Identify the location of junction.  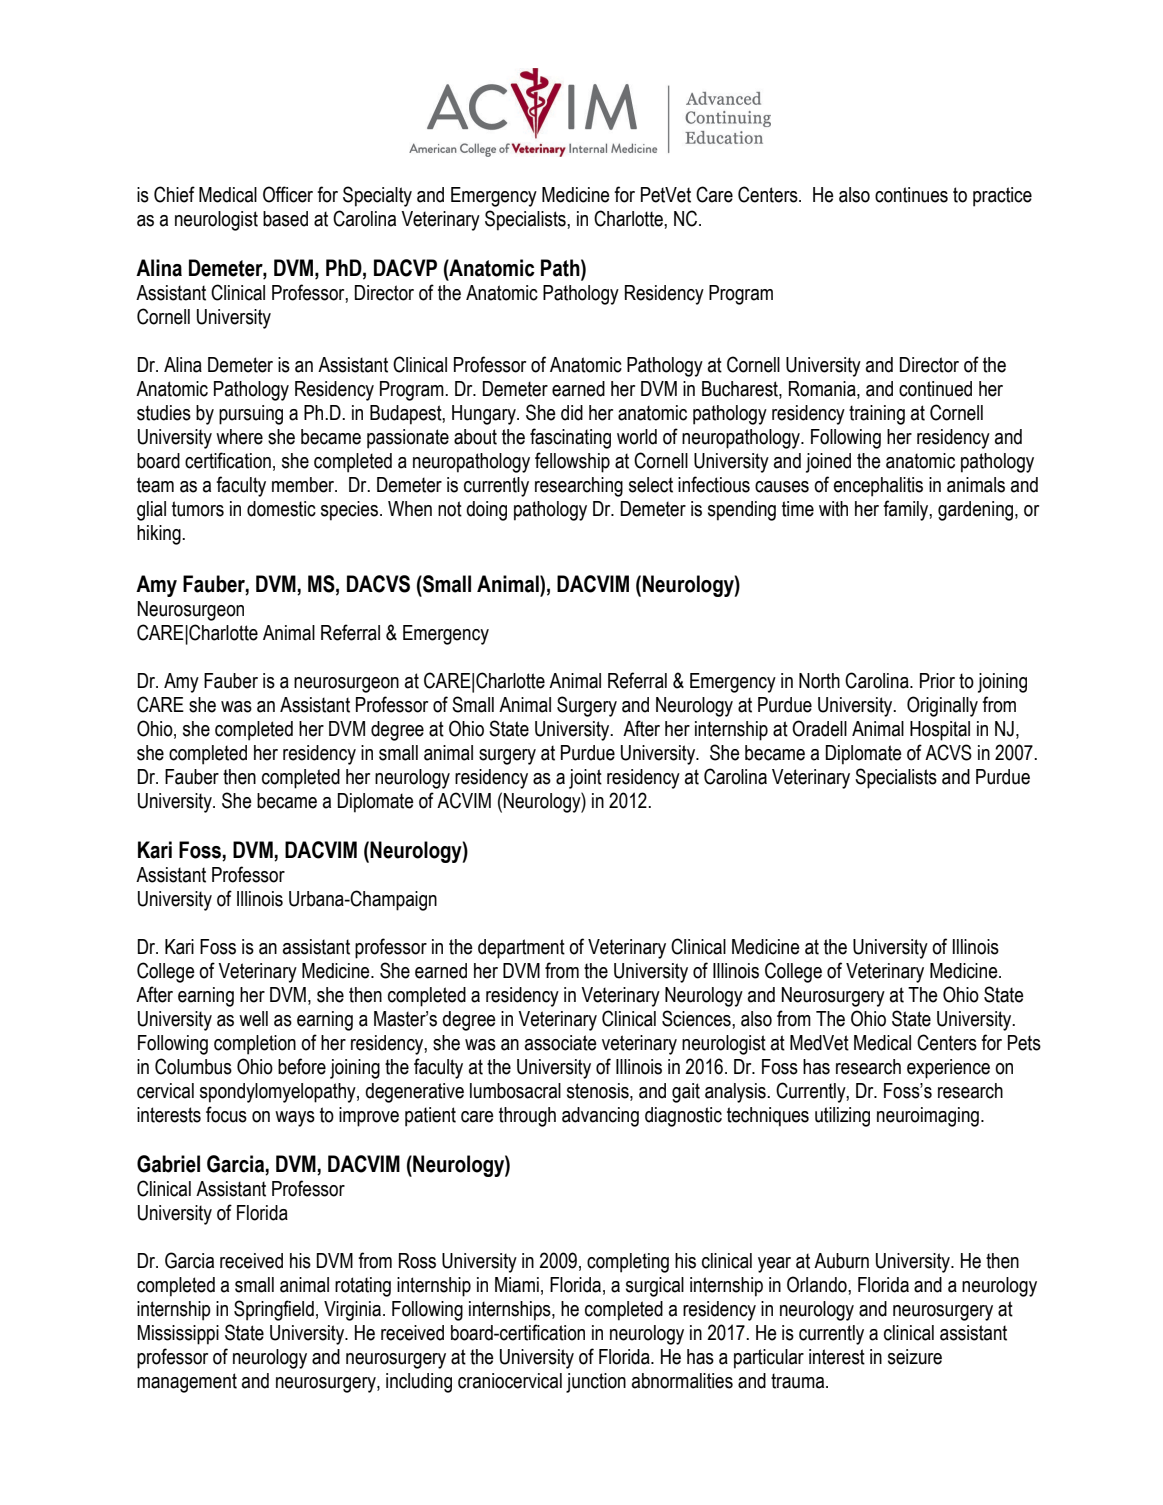
(596, 1383).
